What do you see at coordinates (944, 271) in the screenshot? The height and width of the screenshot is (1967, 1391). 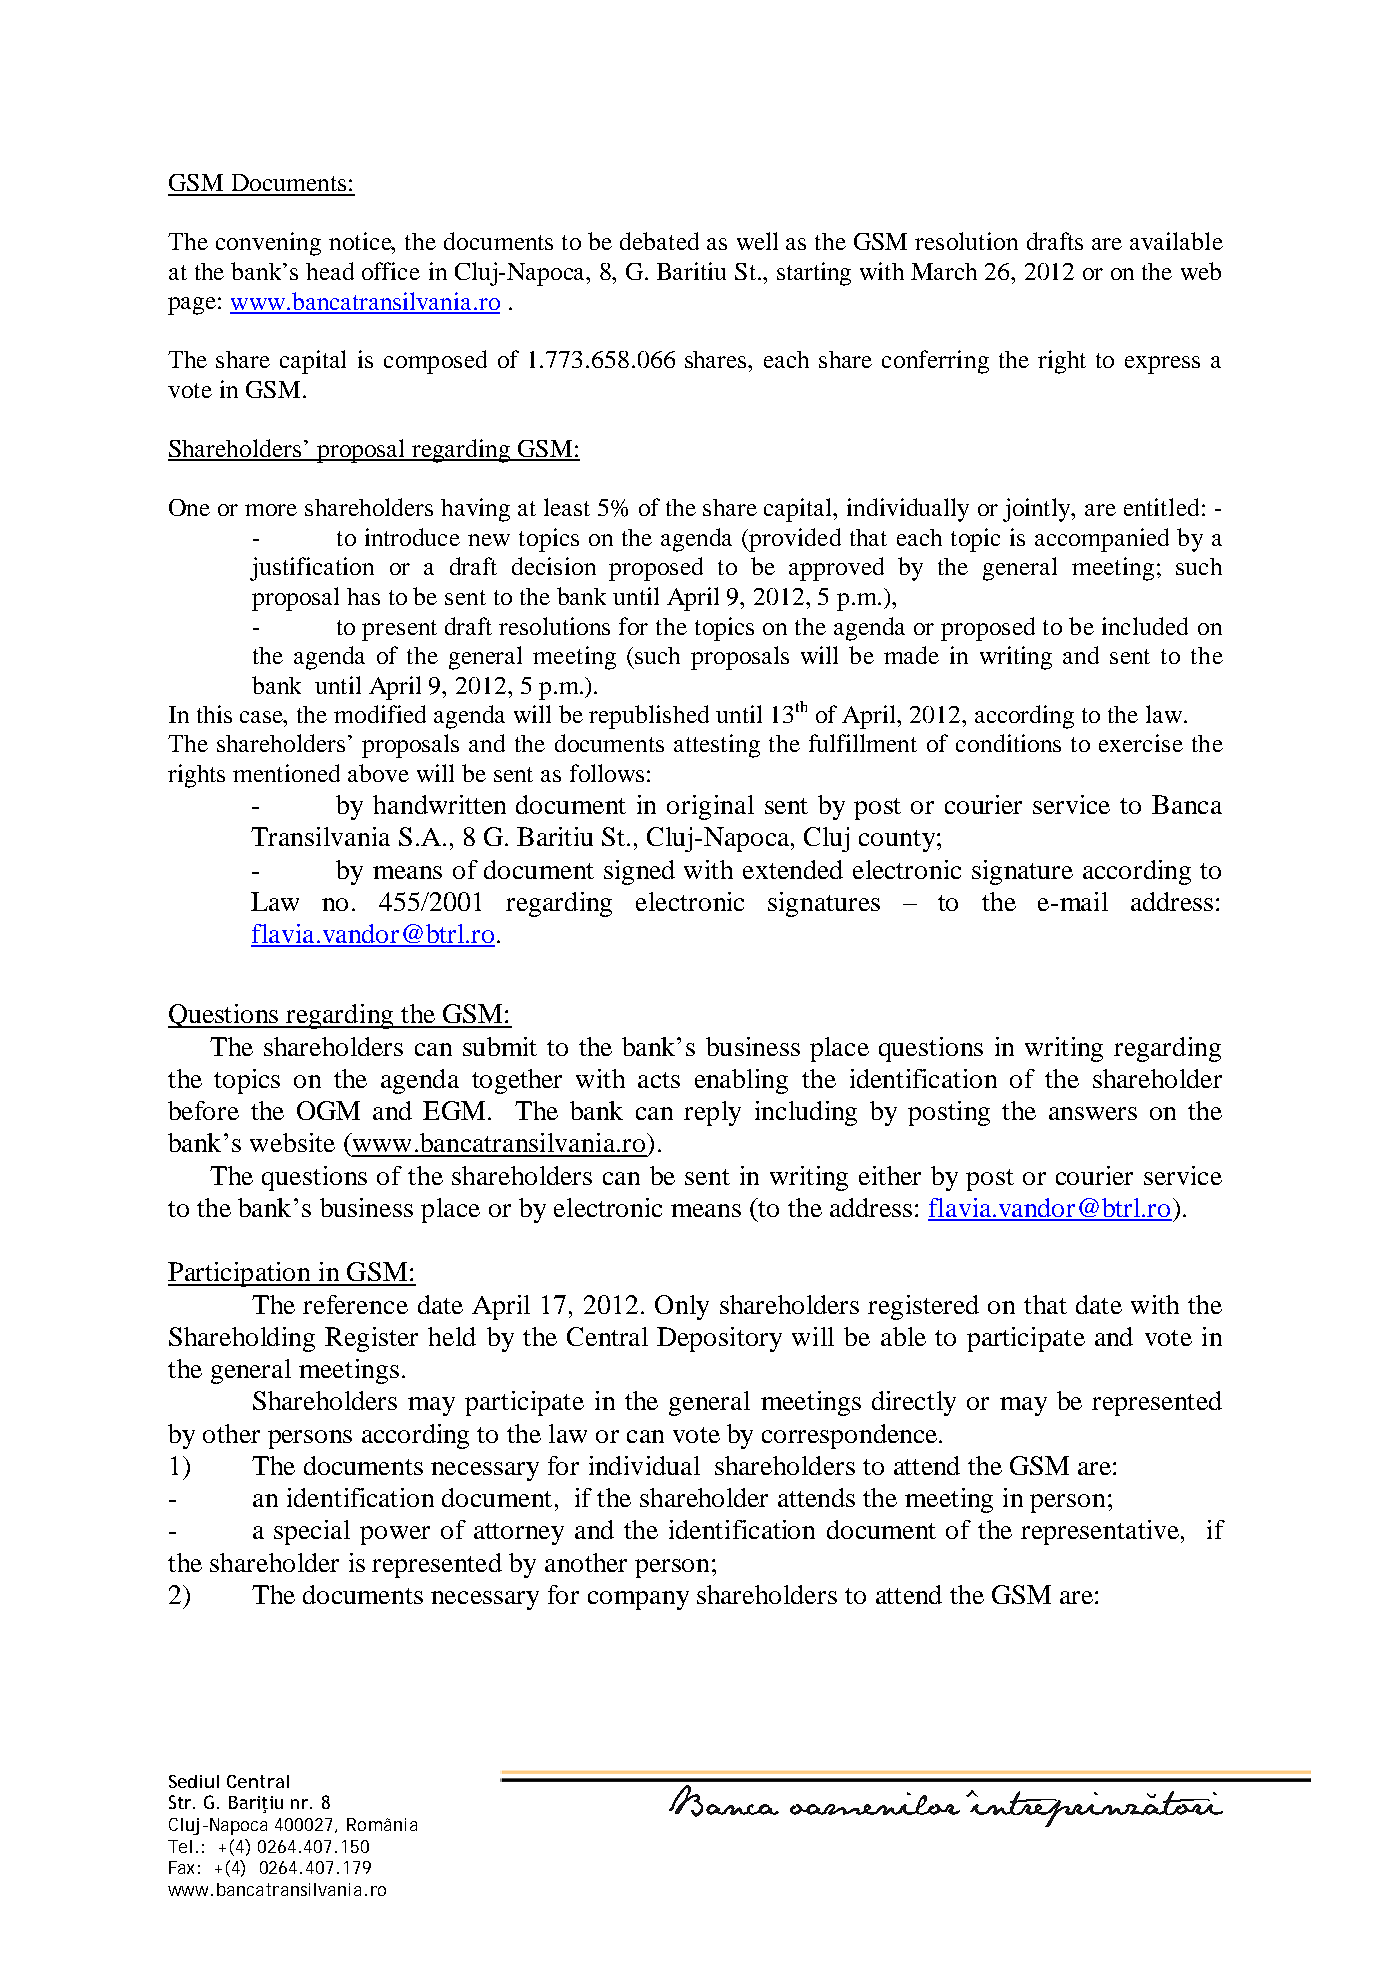 I see `March` at bounding box center [944, 271].
